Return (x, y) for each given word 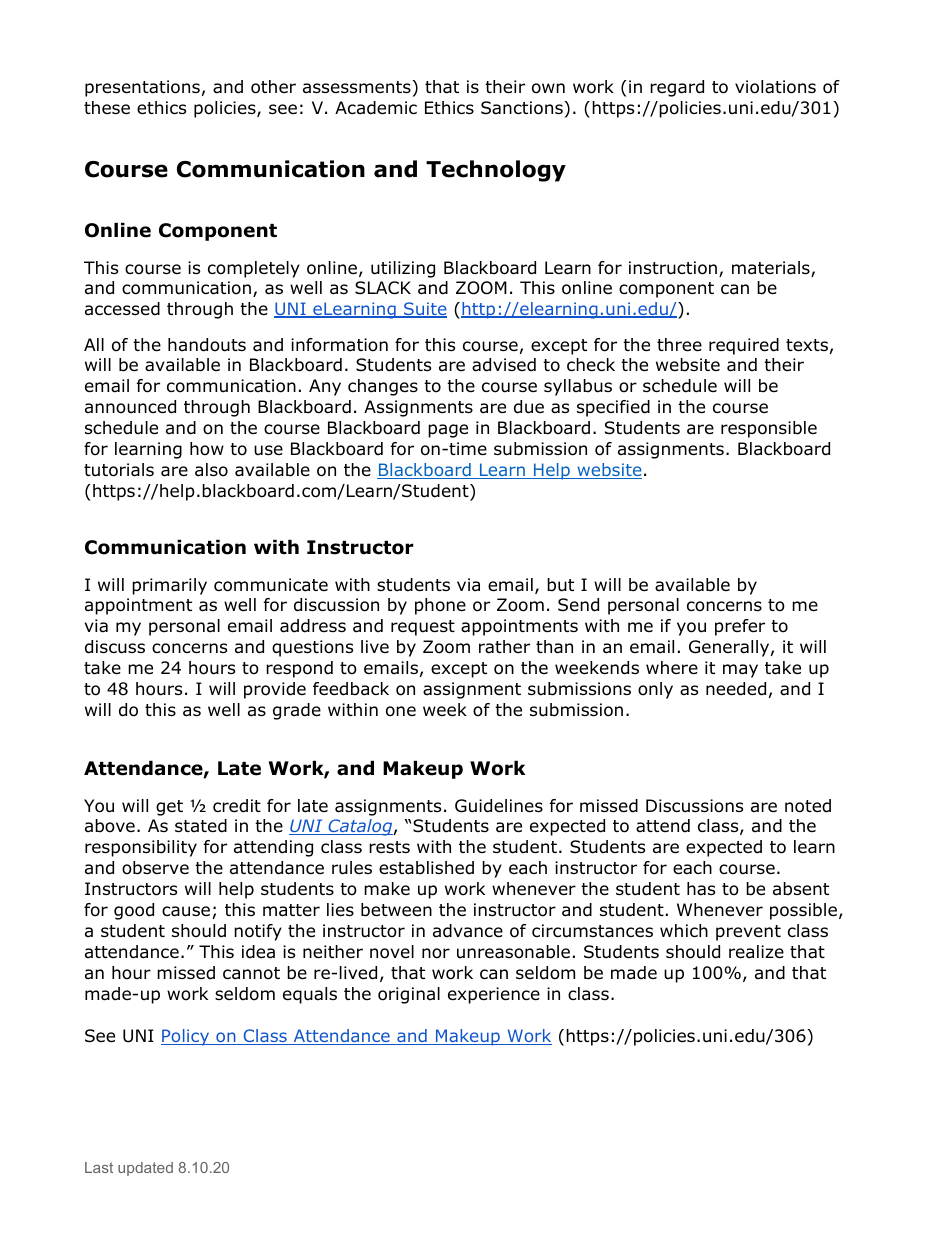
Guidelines (499, 806)
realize (756, 952)
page (448, 431)
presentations (142, 88)
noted (808, 806)
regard (677, 88)
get (169, 808)
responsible (769, 429)
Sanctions (523, 108)
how (207, 449)
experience (494, 995)
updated (145, 1169)
